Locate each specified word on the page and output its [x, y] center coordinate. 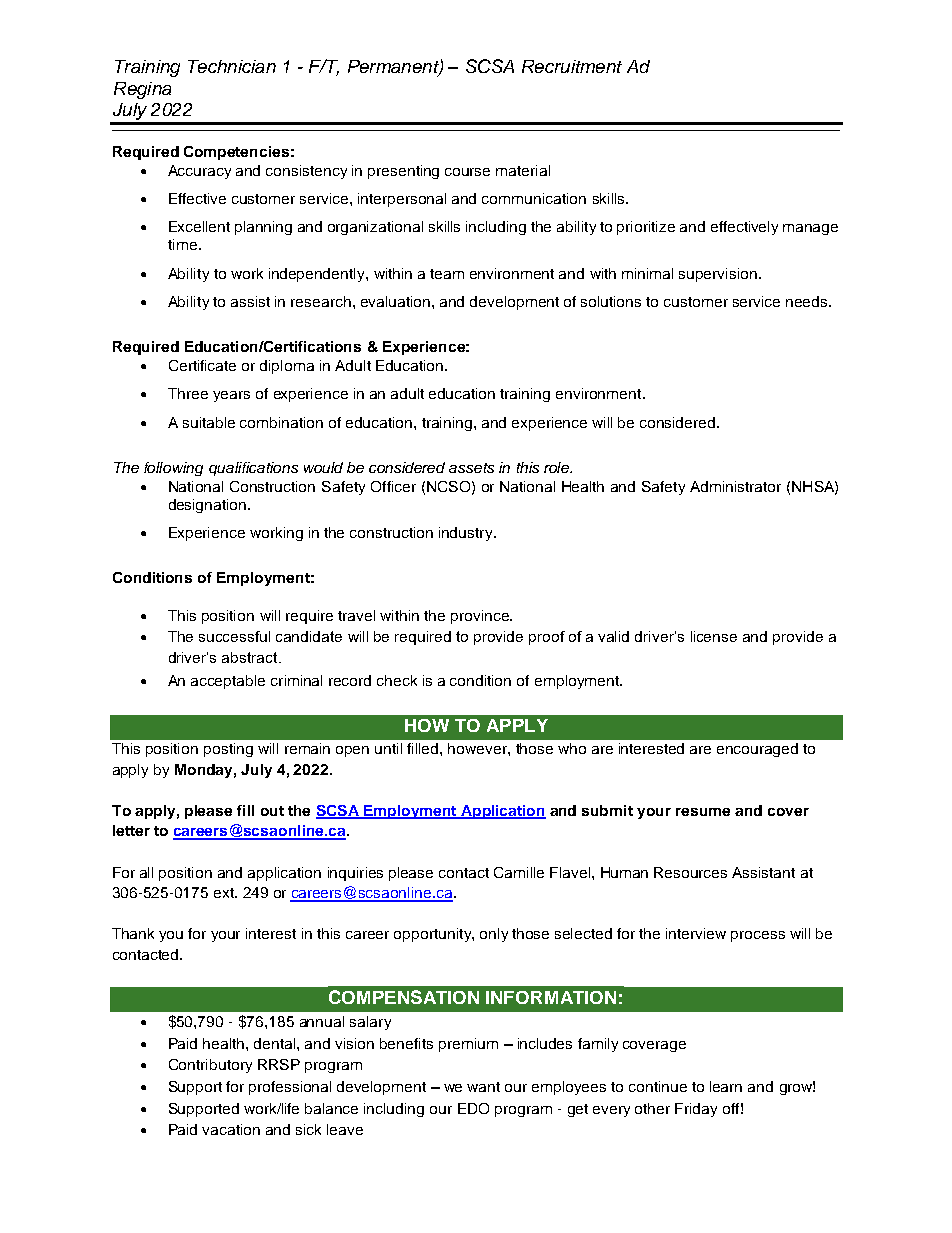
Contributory [210, 1066]
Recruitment [572, 66]
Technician [232, 66]
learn [726, 1086]
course [467, 172]
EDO [473, 1108]
